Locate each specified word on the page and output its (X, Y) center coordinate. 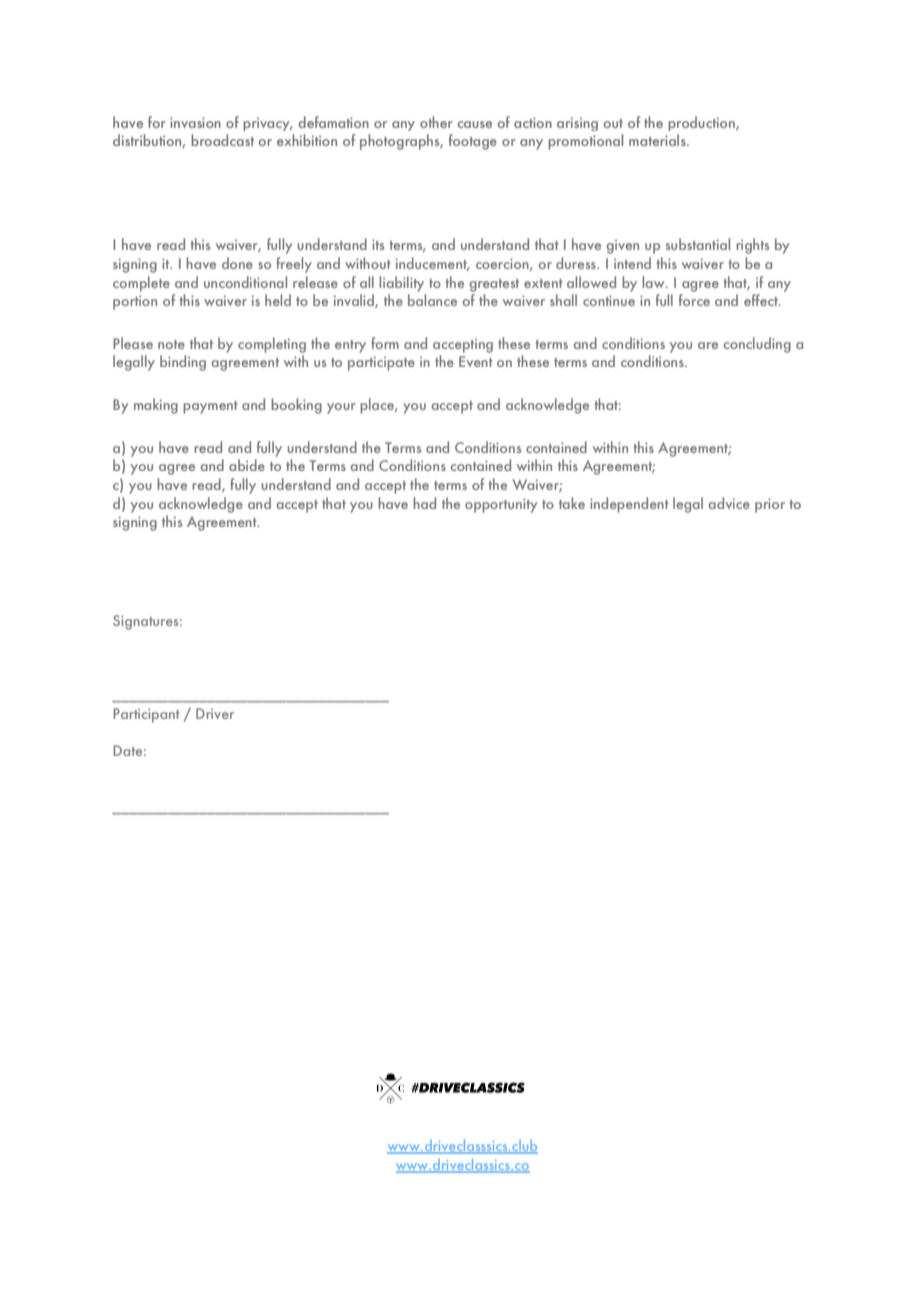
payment (210, 407)
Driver (215, 713)
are (708, 345)
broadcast (222, 140)
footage (473, 142)
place (378, 406)
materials (658, 140)
